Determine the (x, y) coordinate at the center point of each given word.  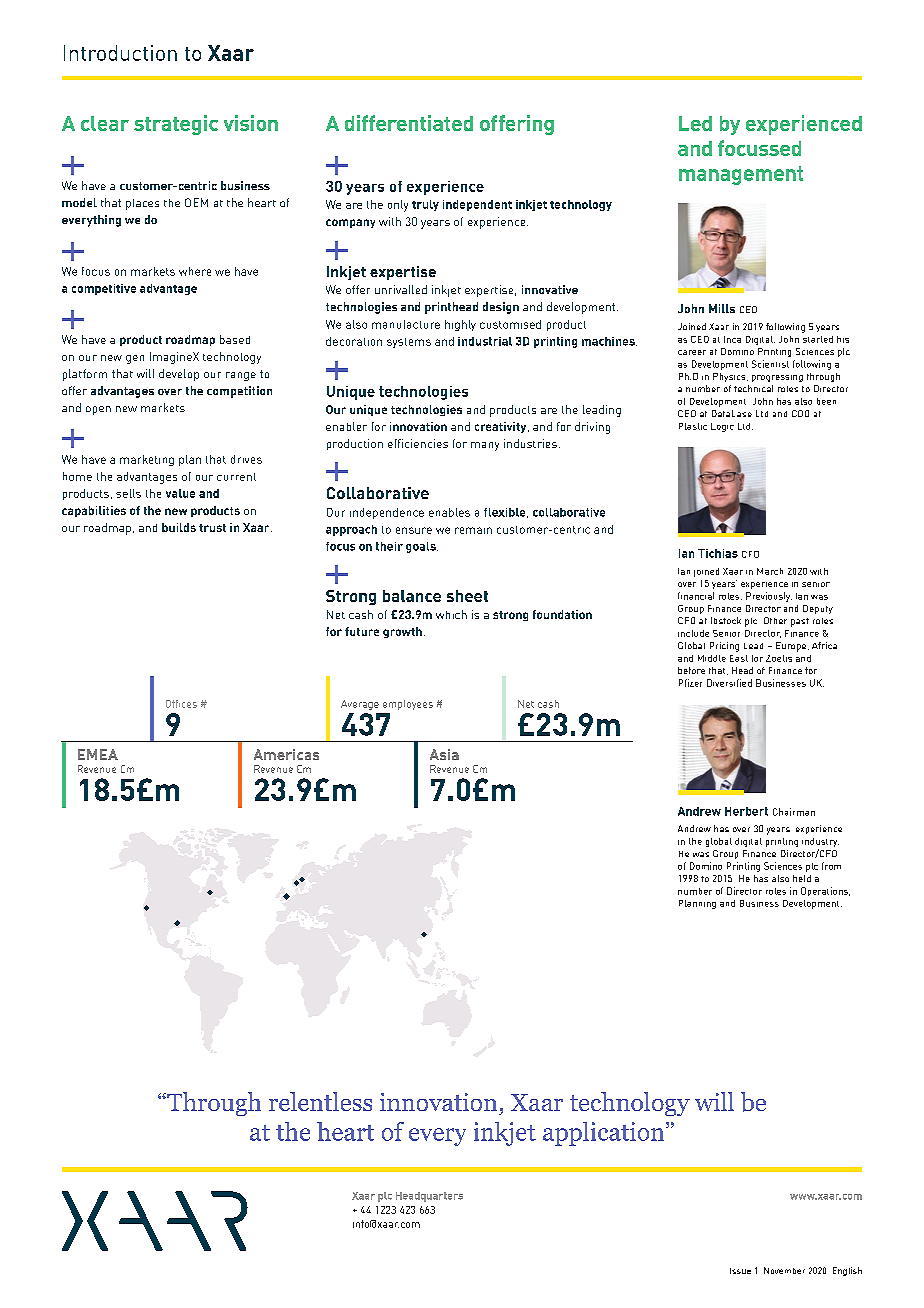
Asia (444, 754)
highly (460, 325)
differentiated (409, 123)
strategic (176, 125)
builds (179, 527)
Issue (740, 1271)
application (605, 1134)
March (770, 571)
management (741, 175)
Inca (732, 339)
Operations (825, 891)
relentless (320, 1101)
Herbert (746, 811)
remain (473, 530)
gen (135, 359)
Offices (181, 704)
